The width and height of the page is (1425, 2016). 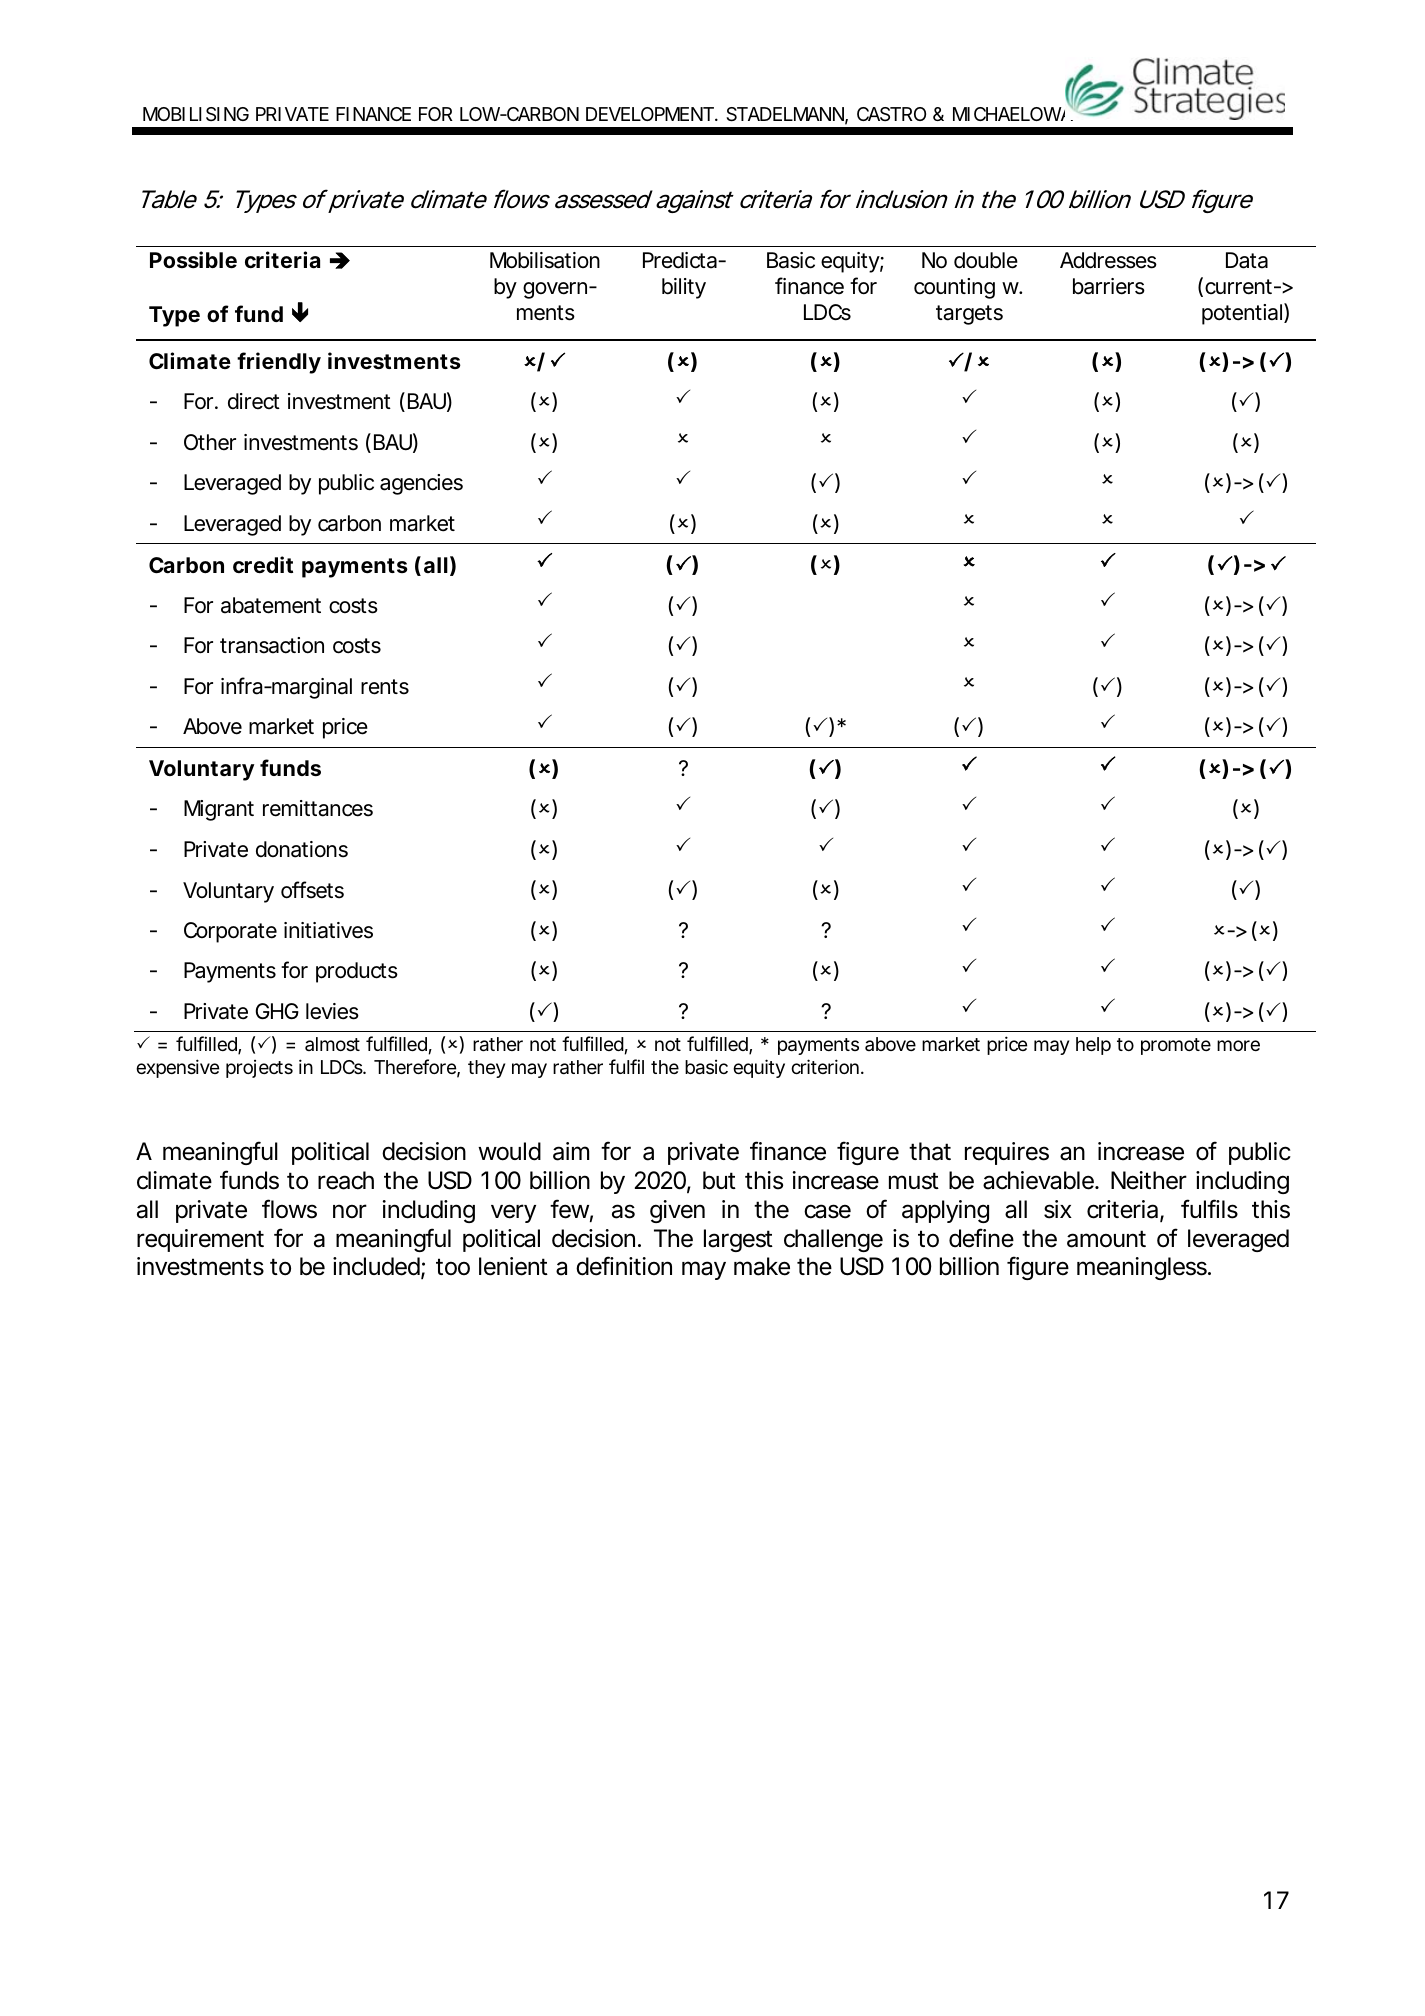 I want to click on help, so click(x=1093, y=1046).
